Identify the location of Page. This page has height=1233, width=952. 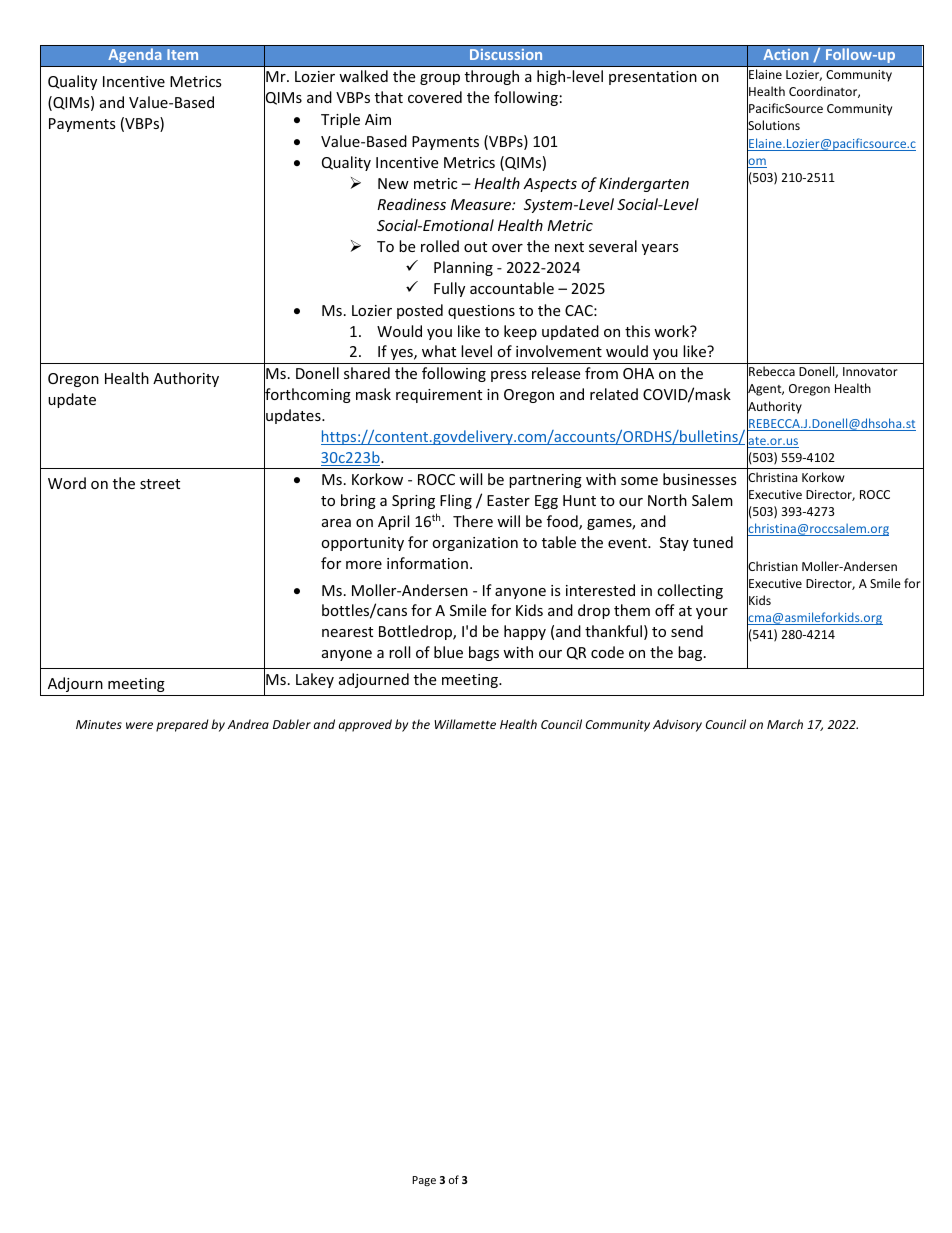
(424, 1181).
